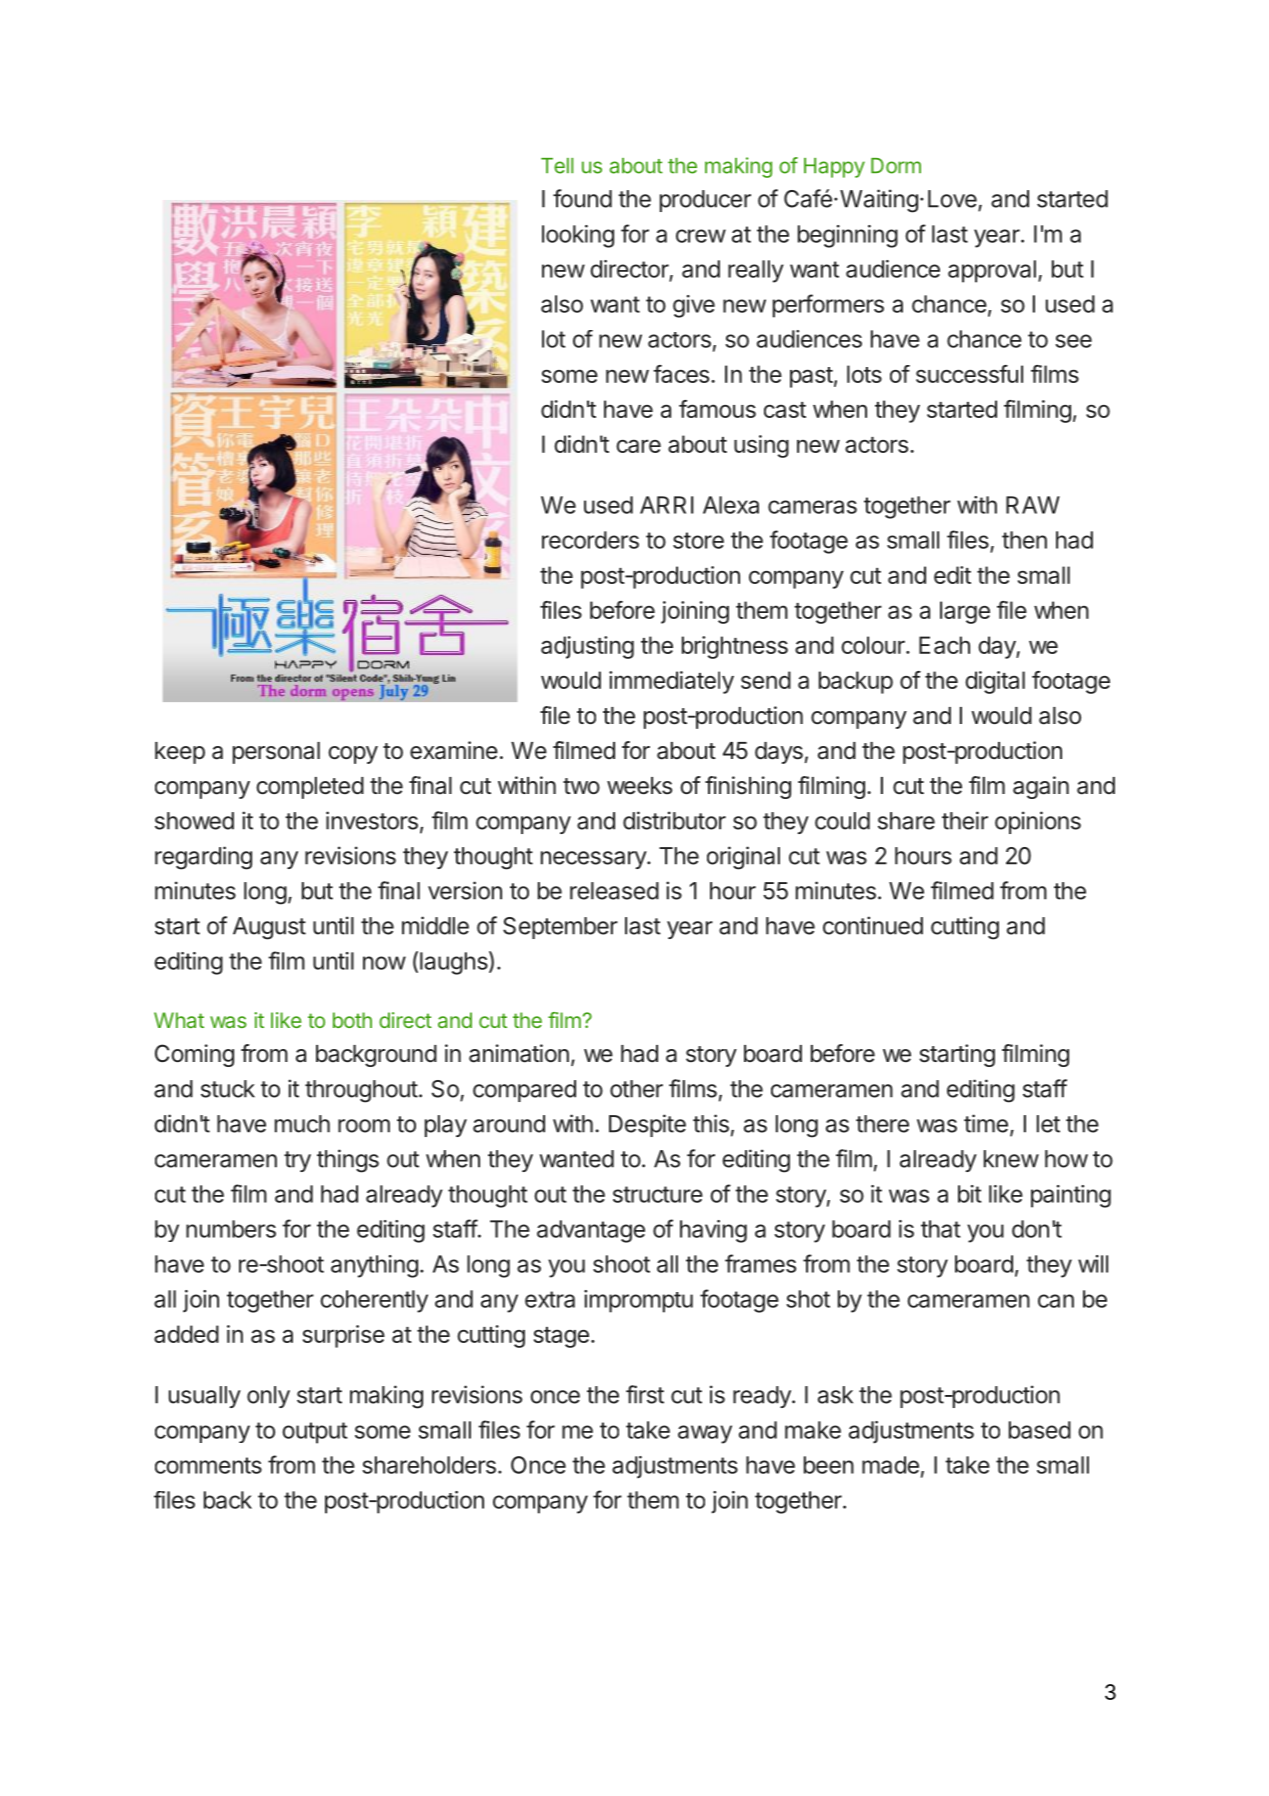 The image size is (1269, 1796). Describe the element at coordinates (310, 788) in the document. I see `completed` at that location.
